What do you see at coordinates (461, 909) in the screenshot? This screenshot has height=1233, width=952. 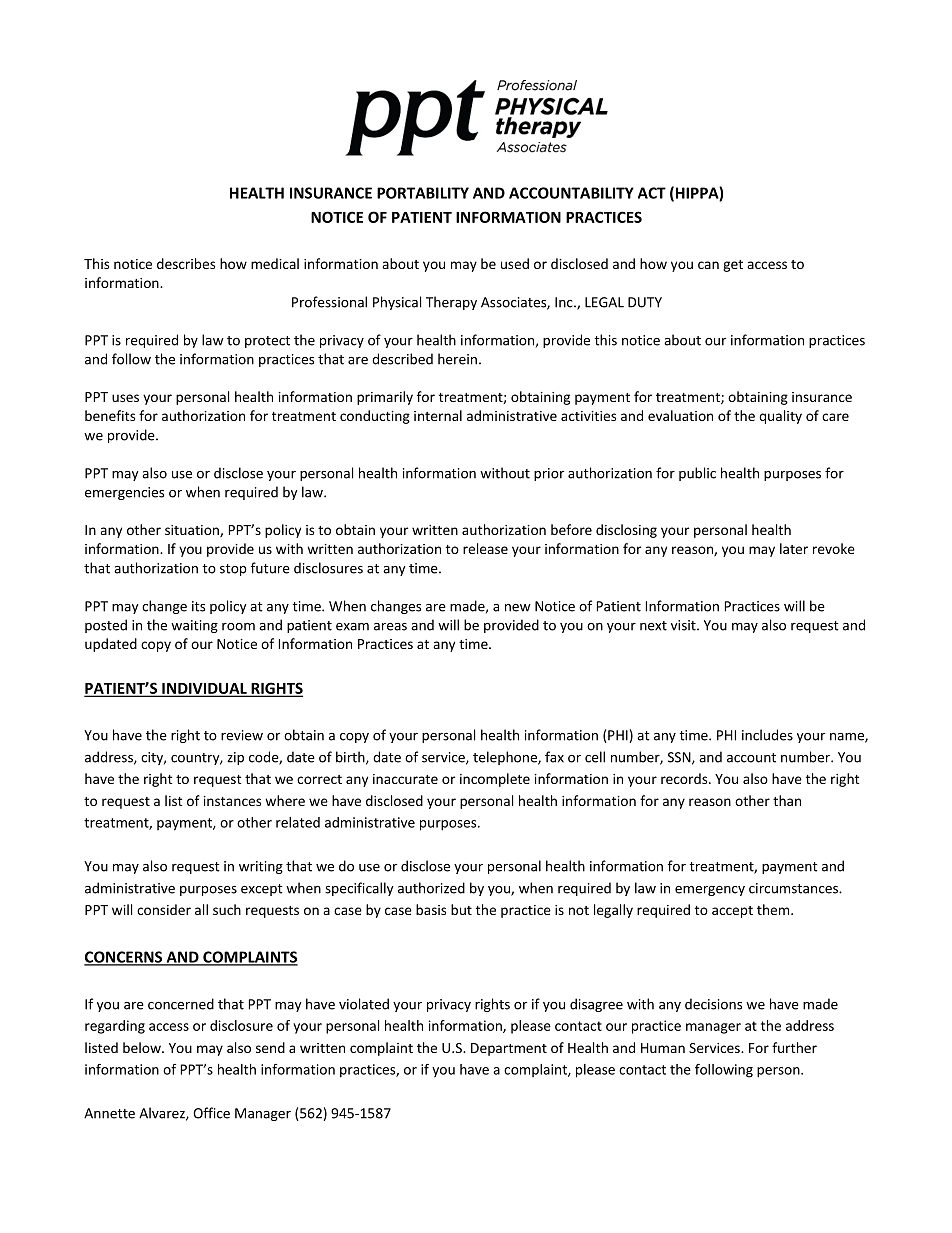 I see `but` at bounding box center [461, 909].
